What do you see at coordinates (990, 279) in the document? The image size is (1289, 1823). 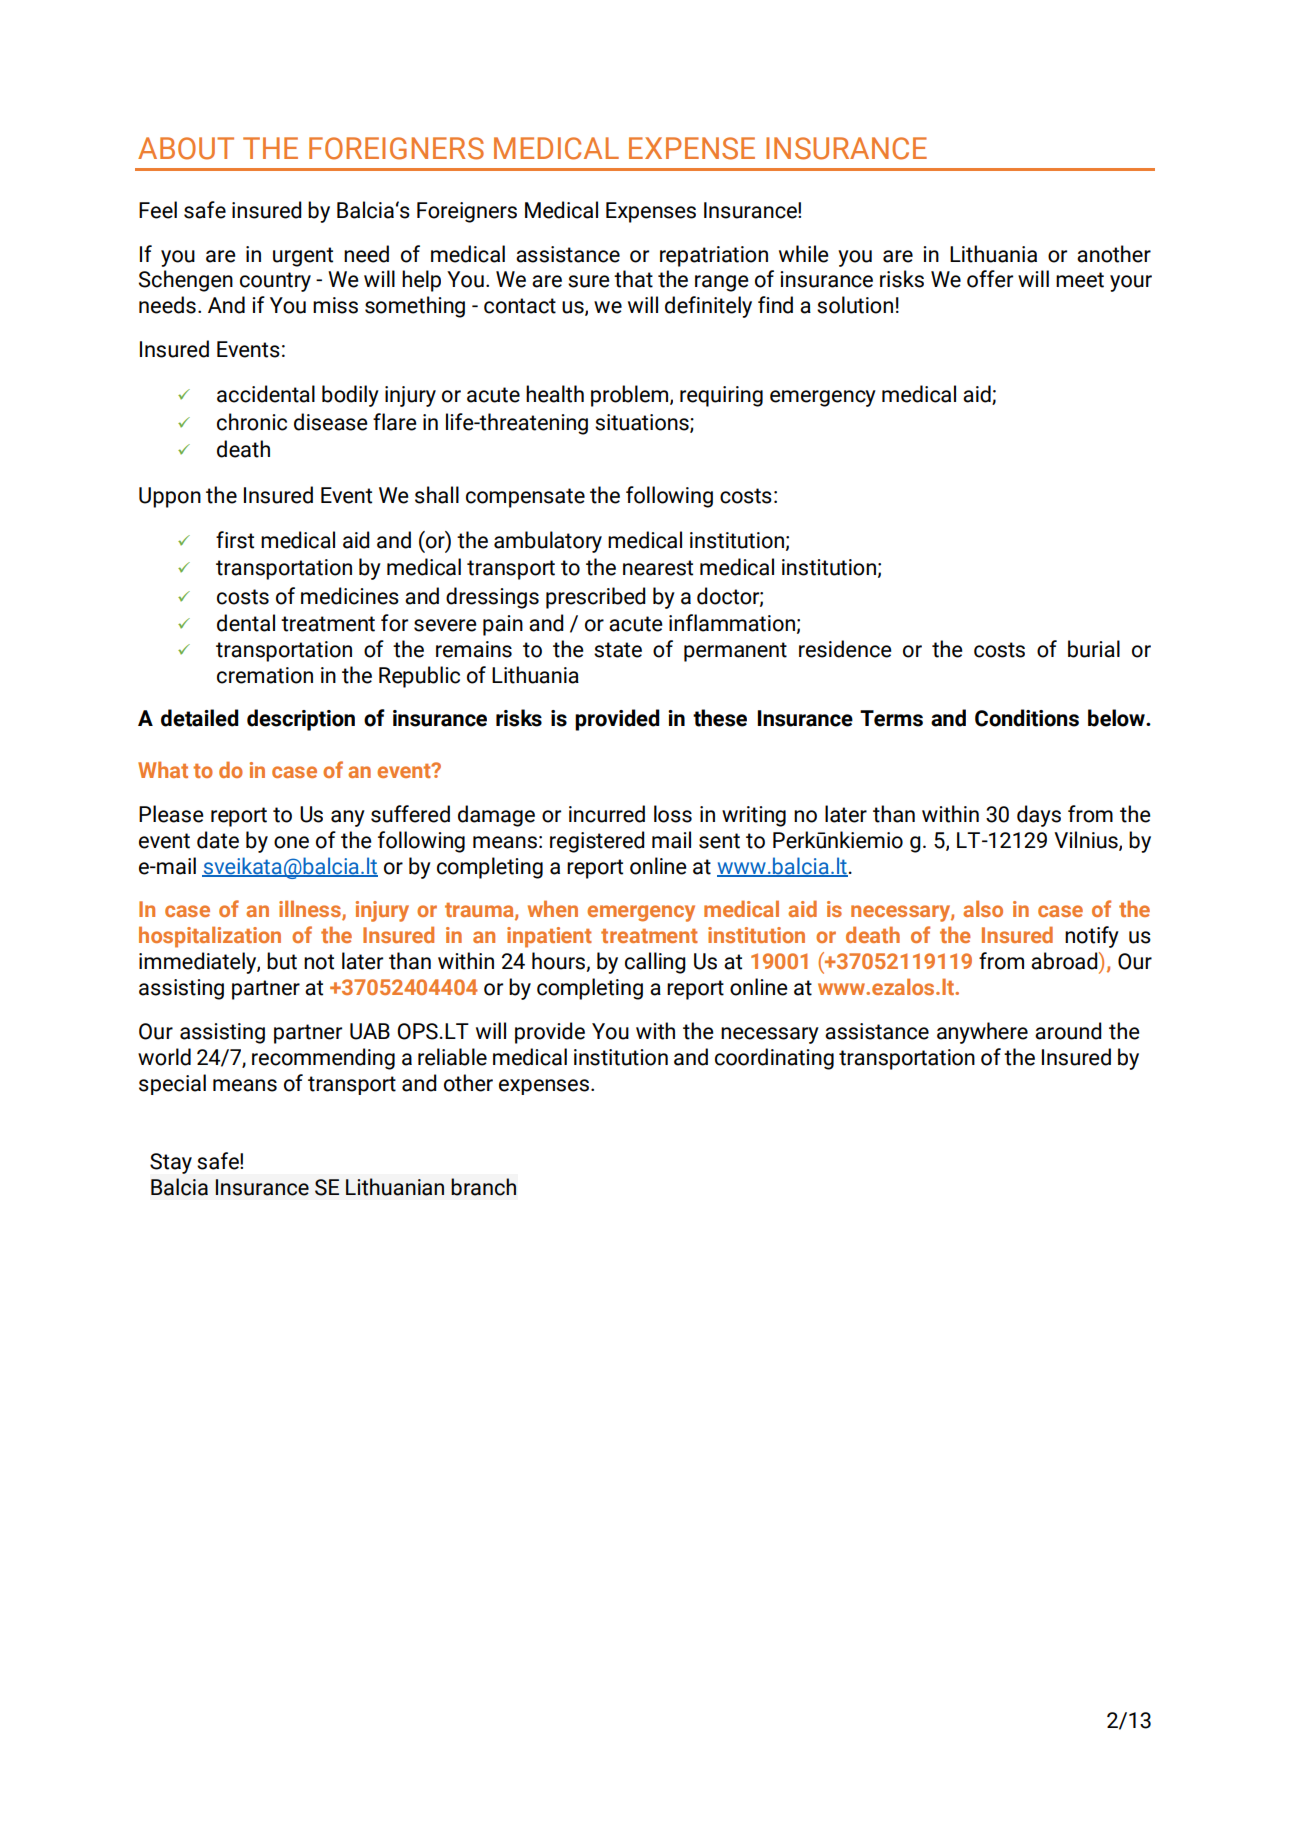 I see `offer` at bounding box center [990, 279].
